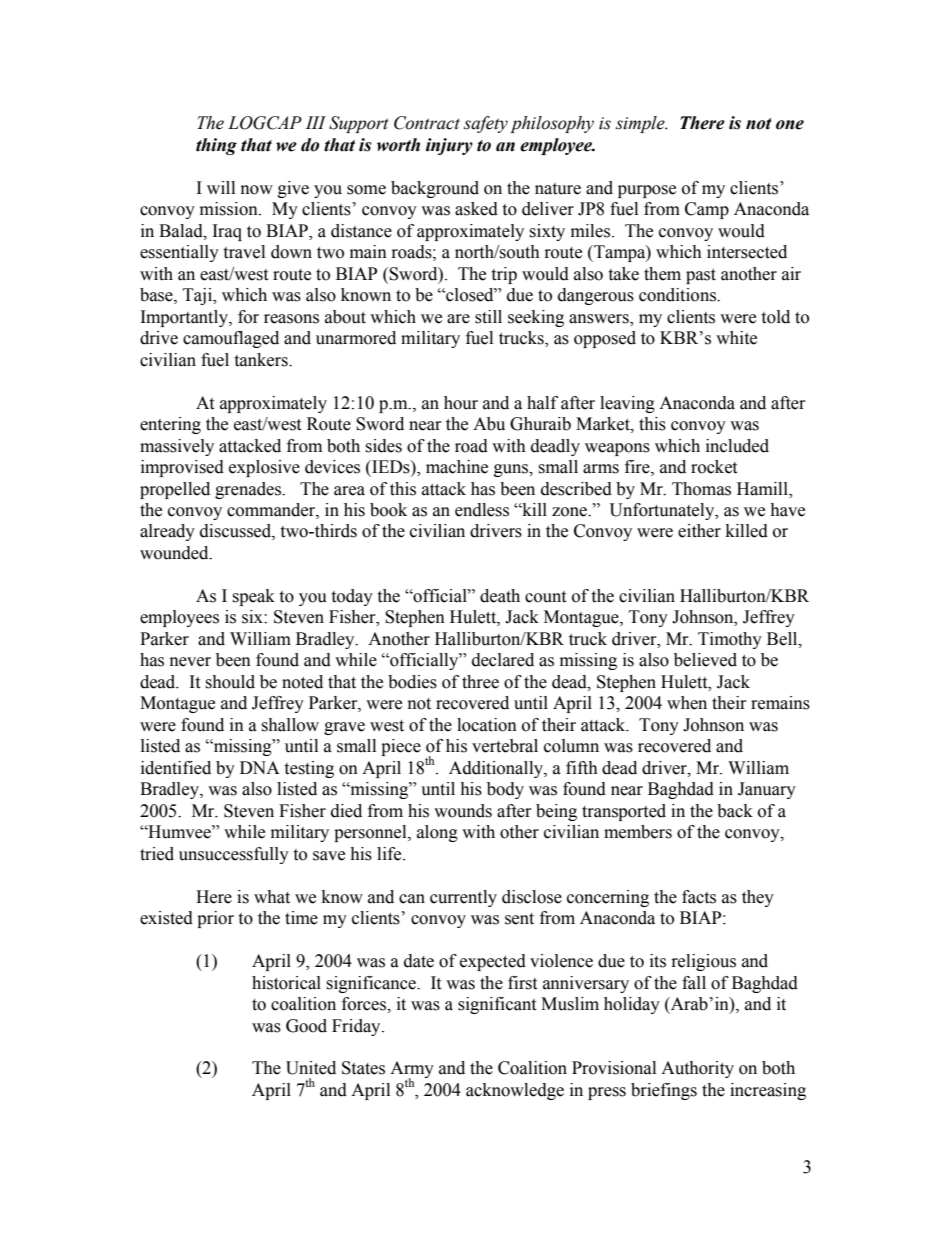  What do you see at coordinates (505, 746) in the image?
I see `vertebral` at bounding box center [505, 746].
